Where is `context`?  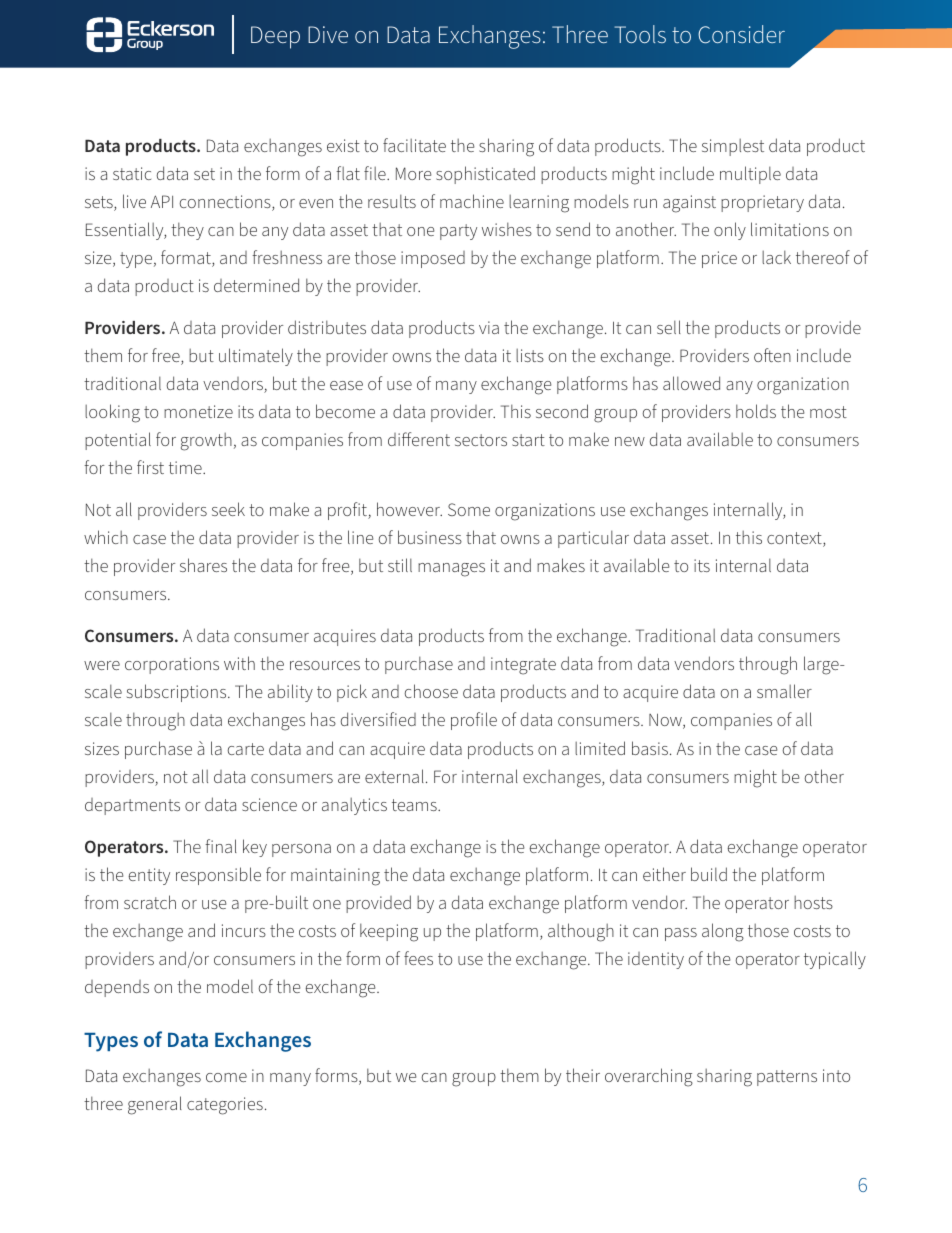 context is located at coordinates (795, 539).
